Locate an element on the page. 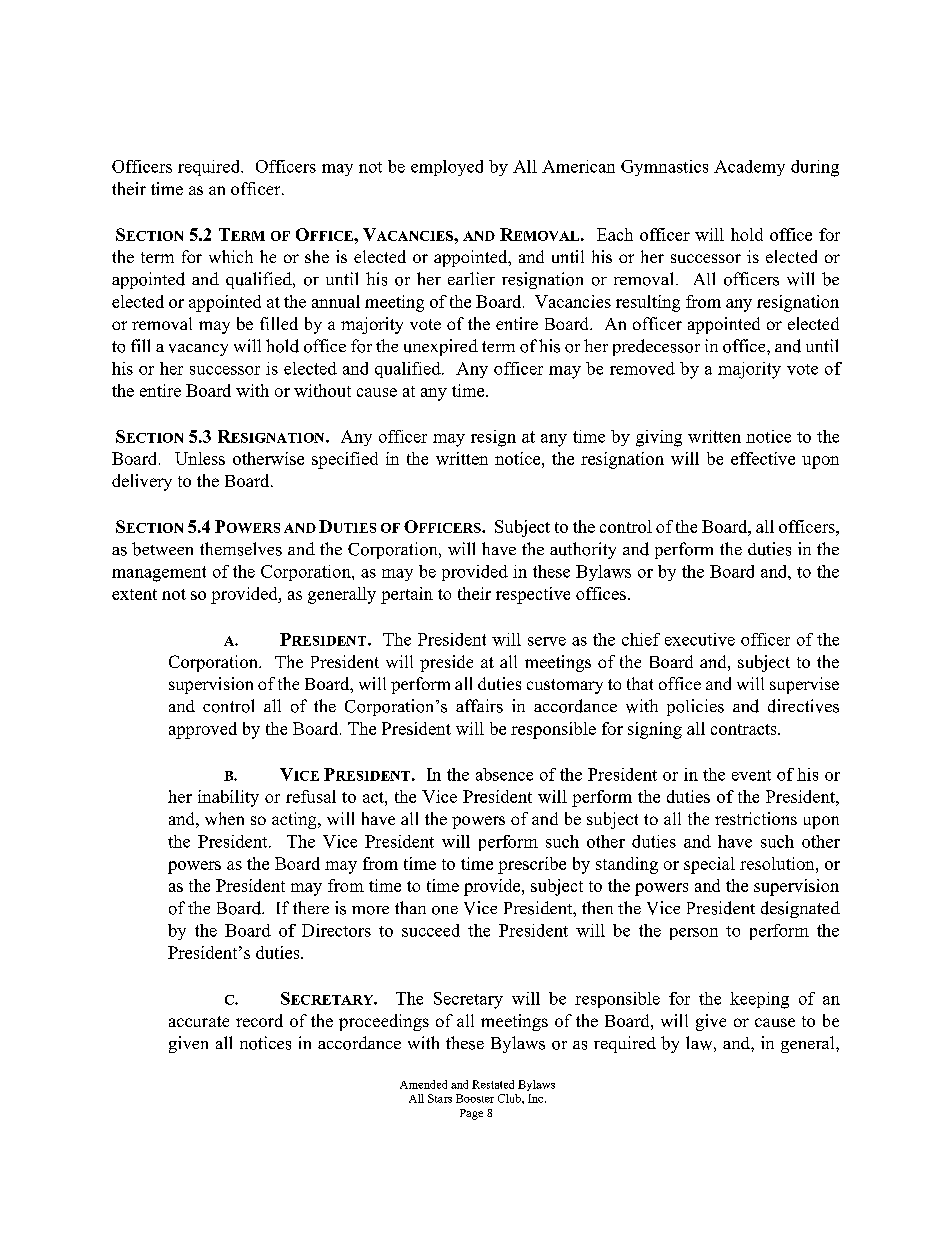 This document has width=952, height=1233. contracts is located at coordinates (745, 729).
